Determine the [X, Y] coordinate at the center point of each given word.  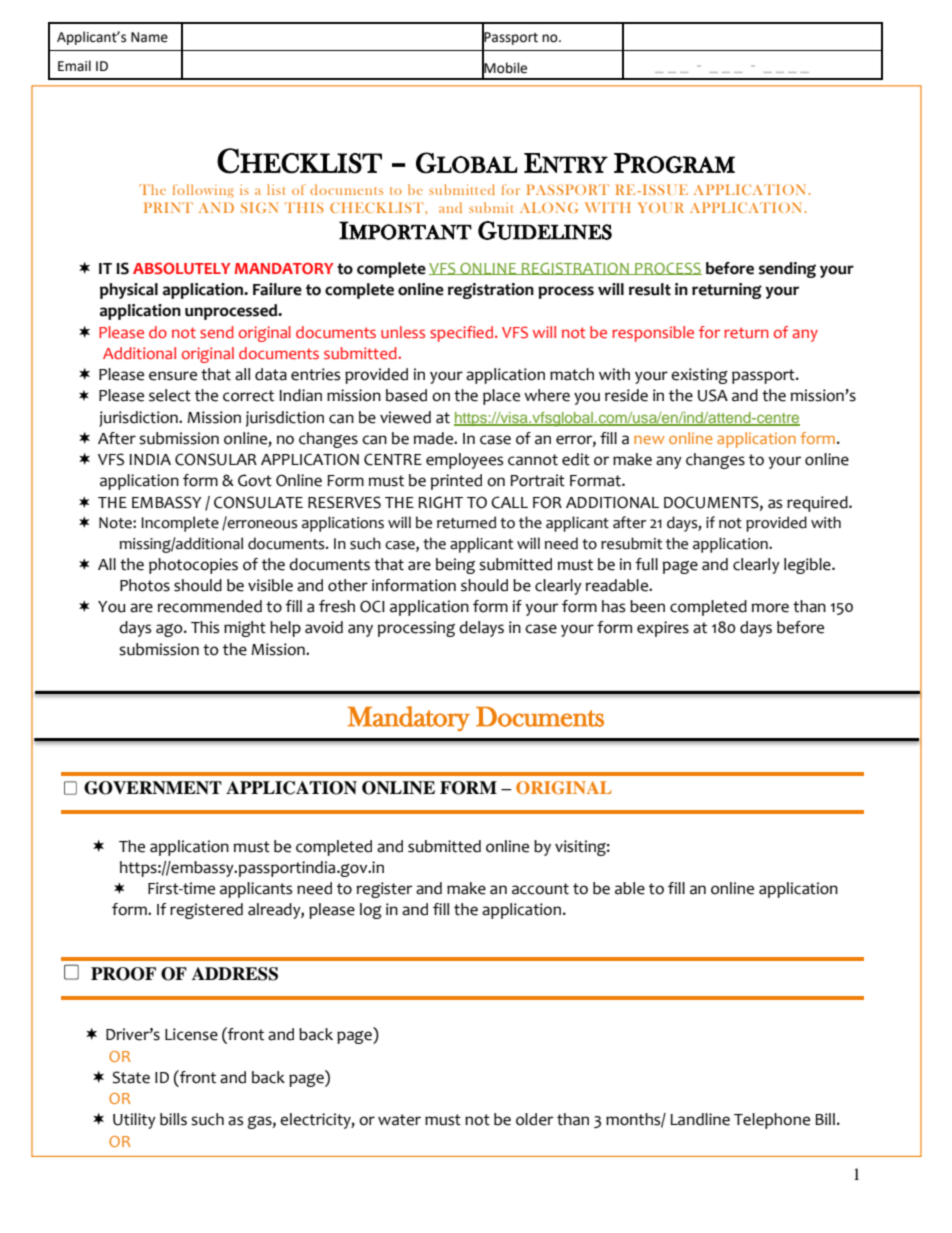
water [399, 1120]
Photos [145, 585]
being [455, 566]
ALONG [549, 207]
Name [149, 37]
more [770, 608]
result [650, 289]
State [131, 1077]
